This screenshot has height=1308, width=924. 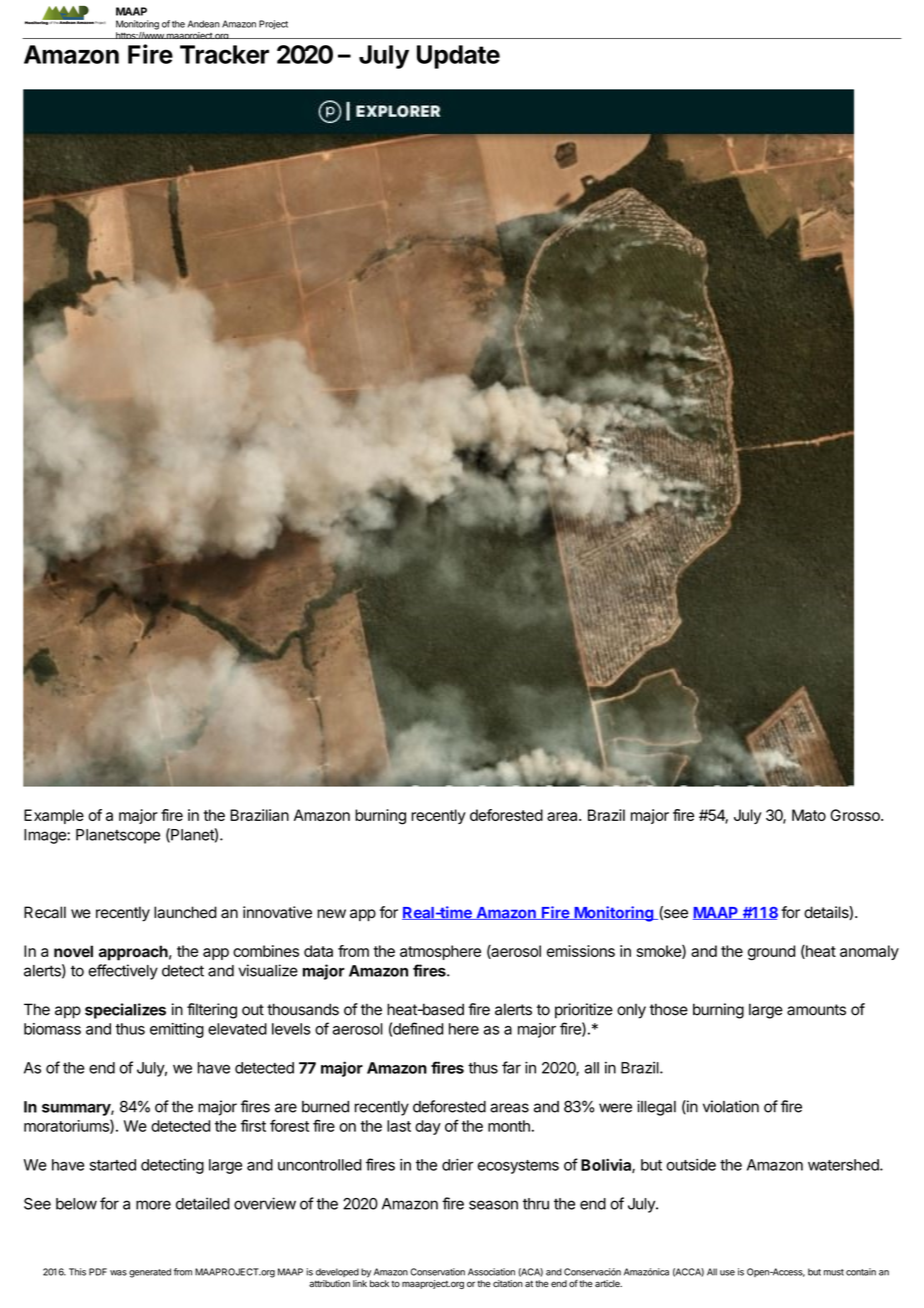 What do you see at coordinates (458, 57) in the screenshot?
I see `Update` at bounding box center [458, 57].
